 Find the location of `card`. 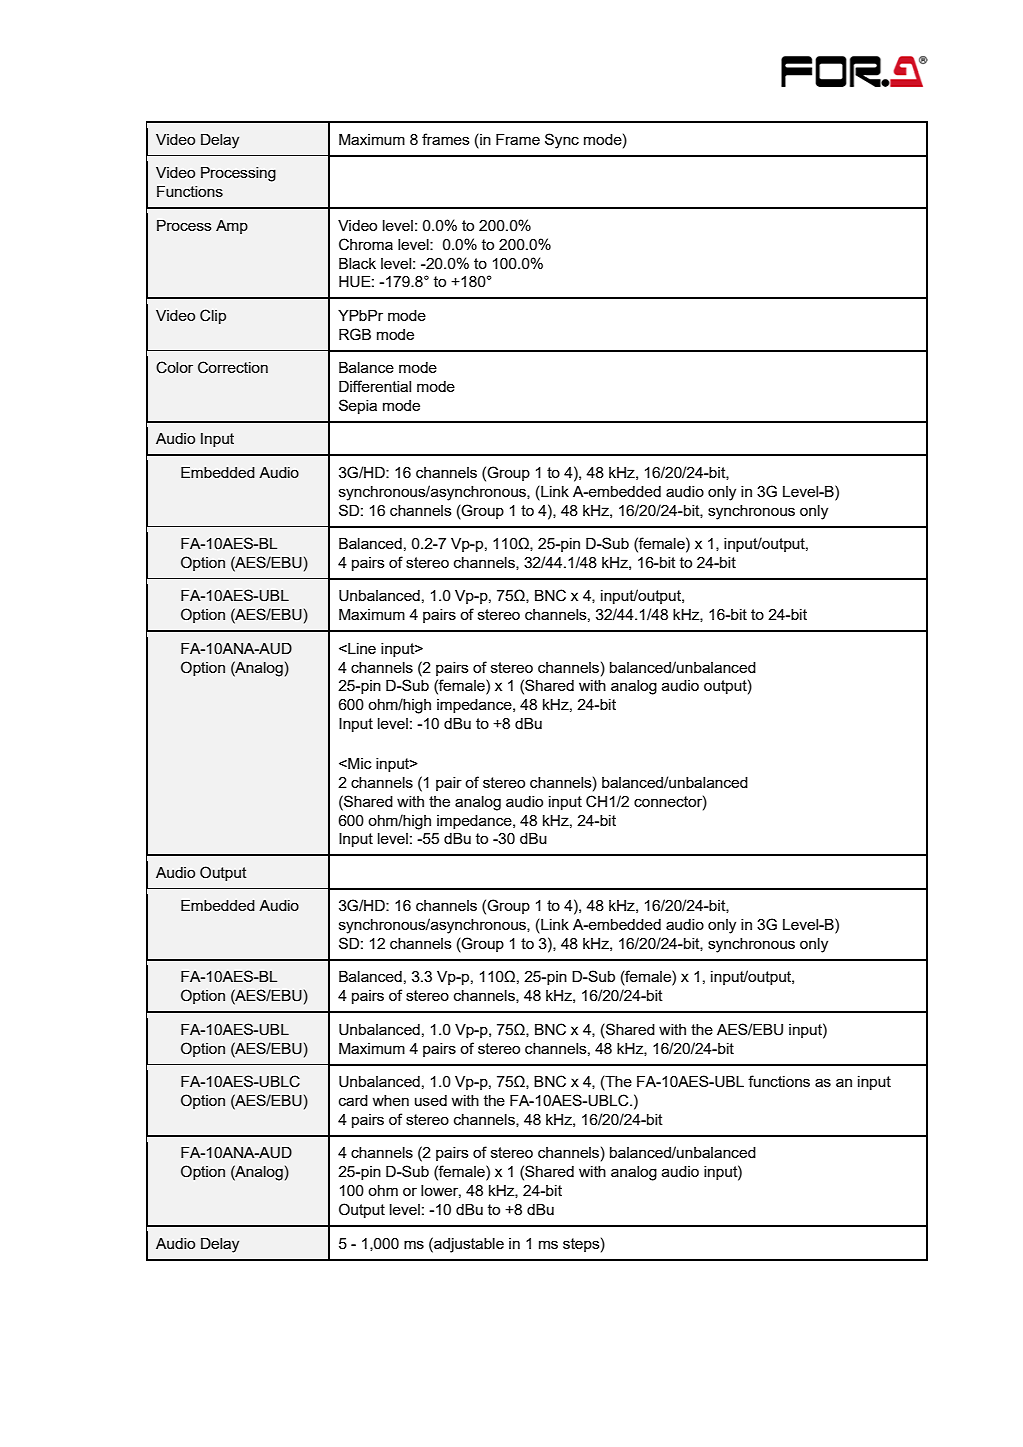

card is located at coordinates (353, 1100).
